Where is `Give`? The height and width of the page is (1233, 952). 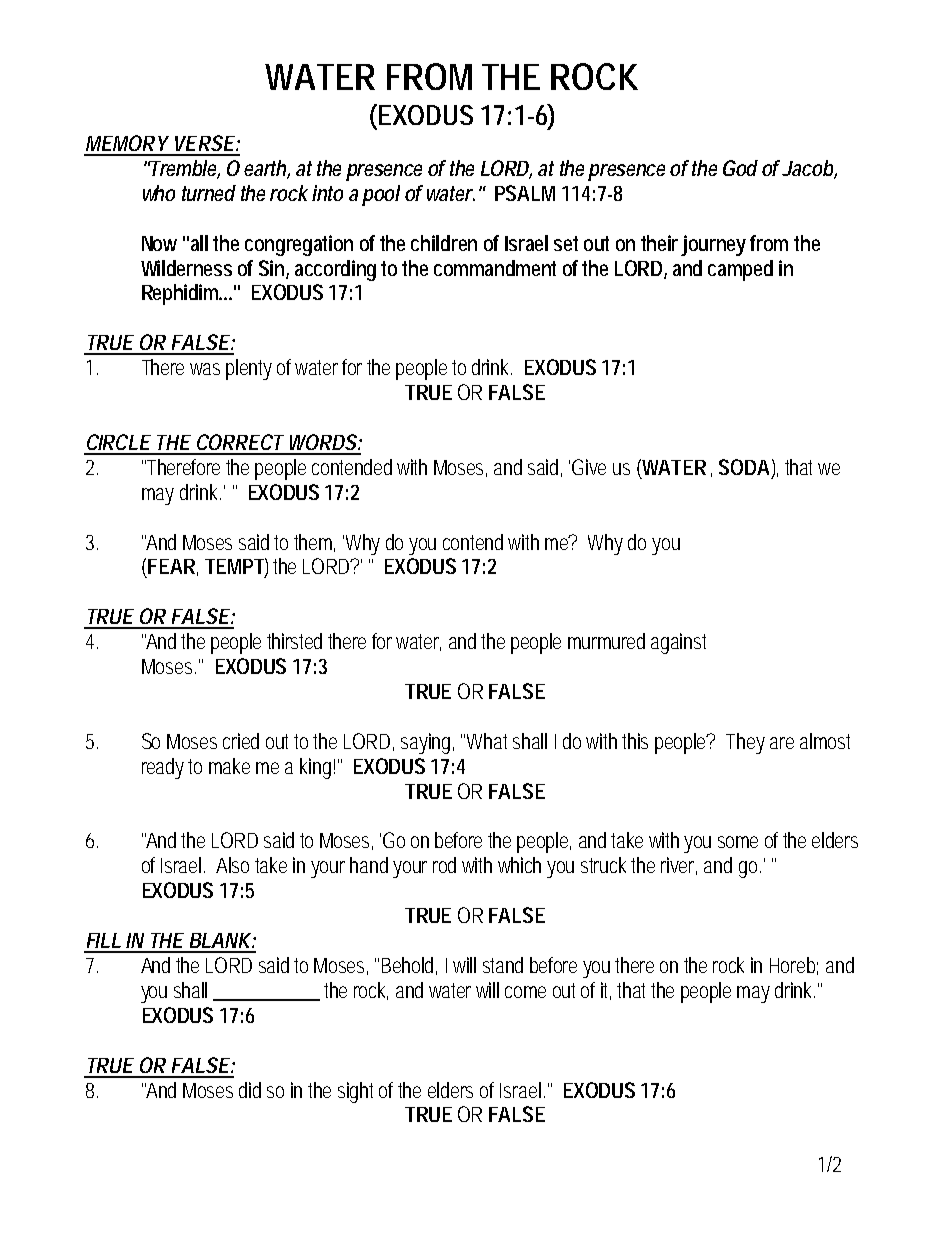
Give is located at coordinates (589, 467).
